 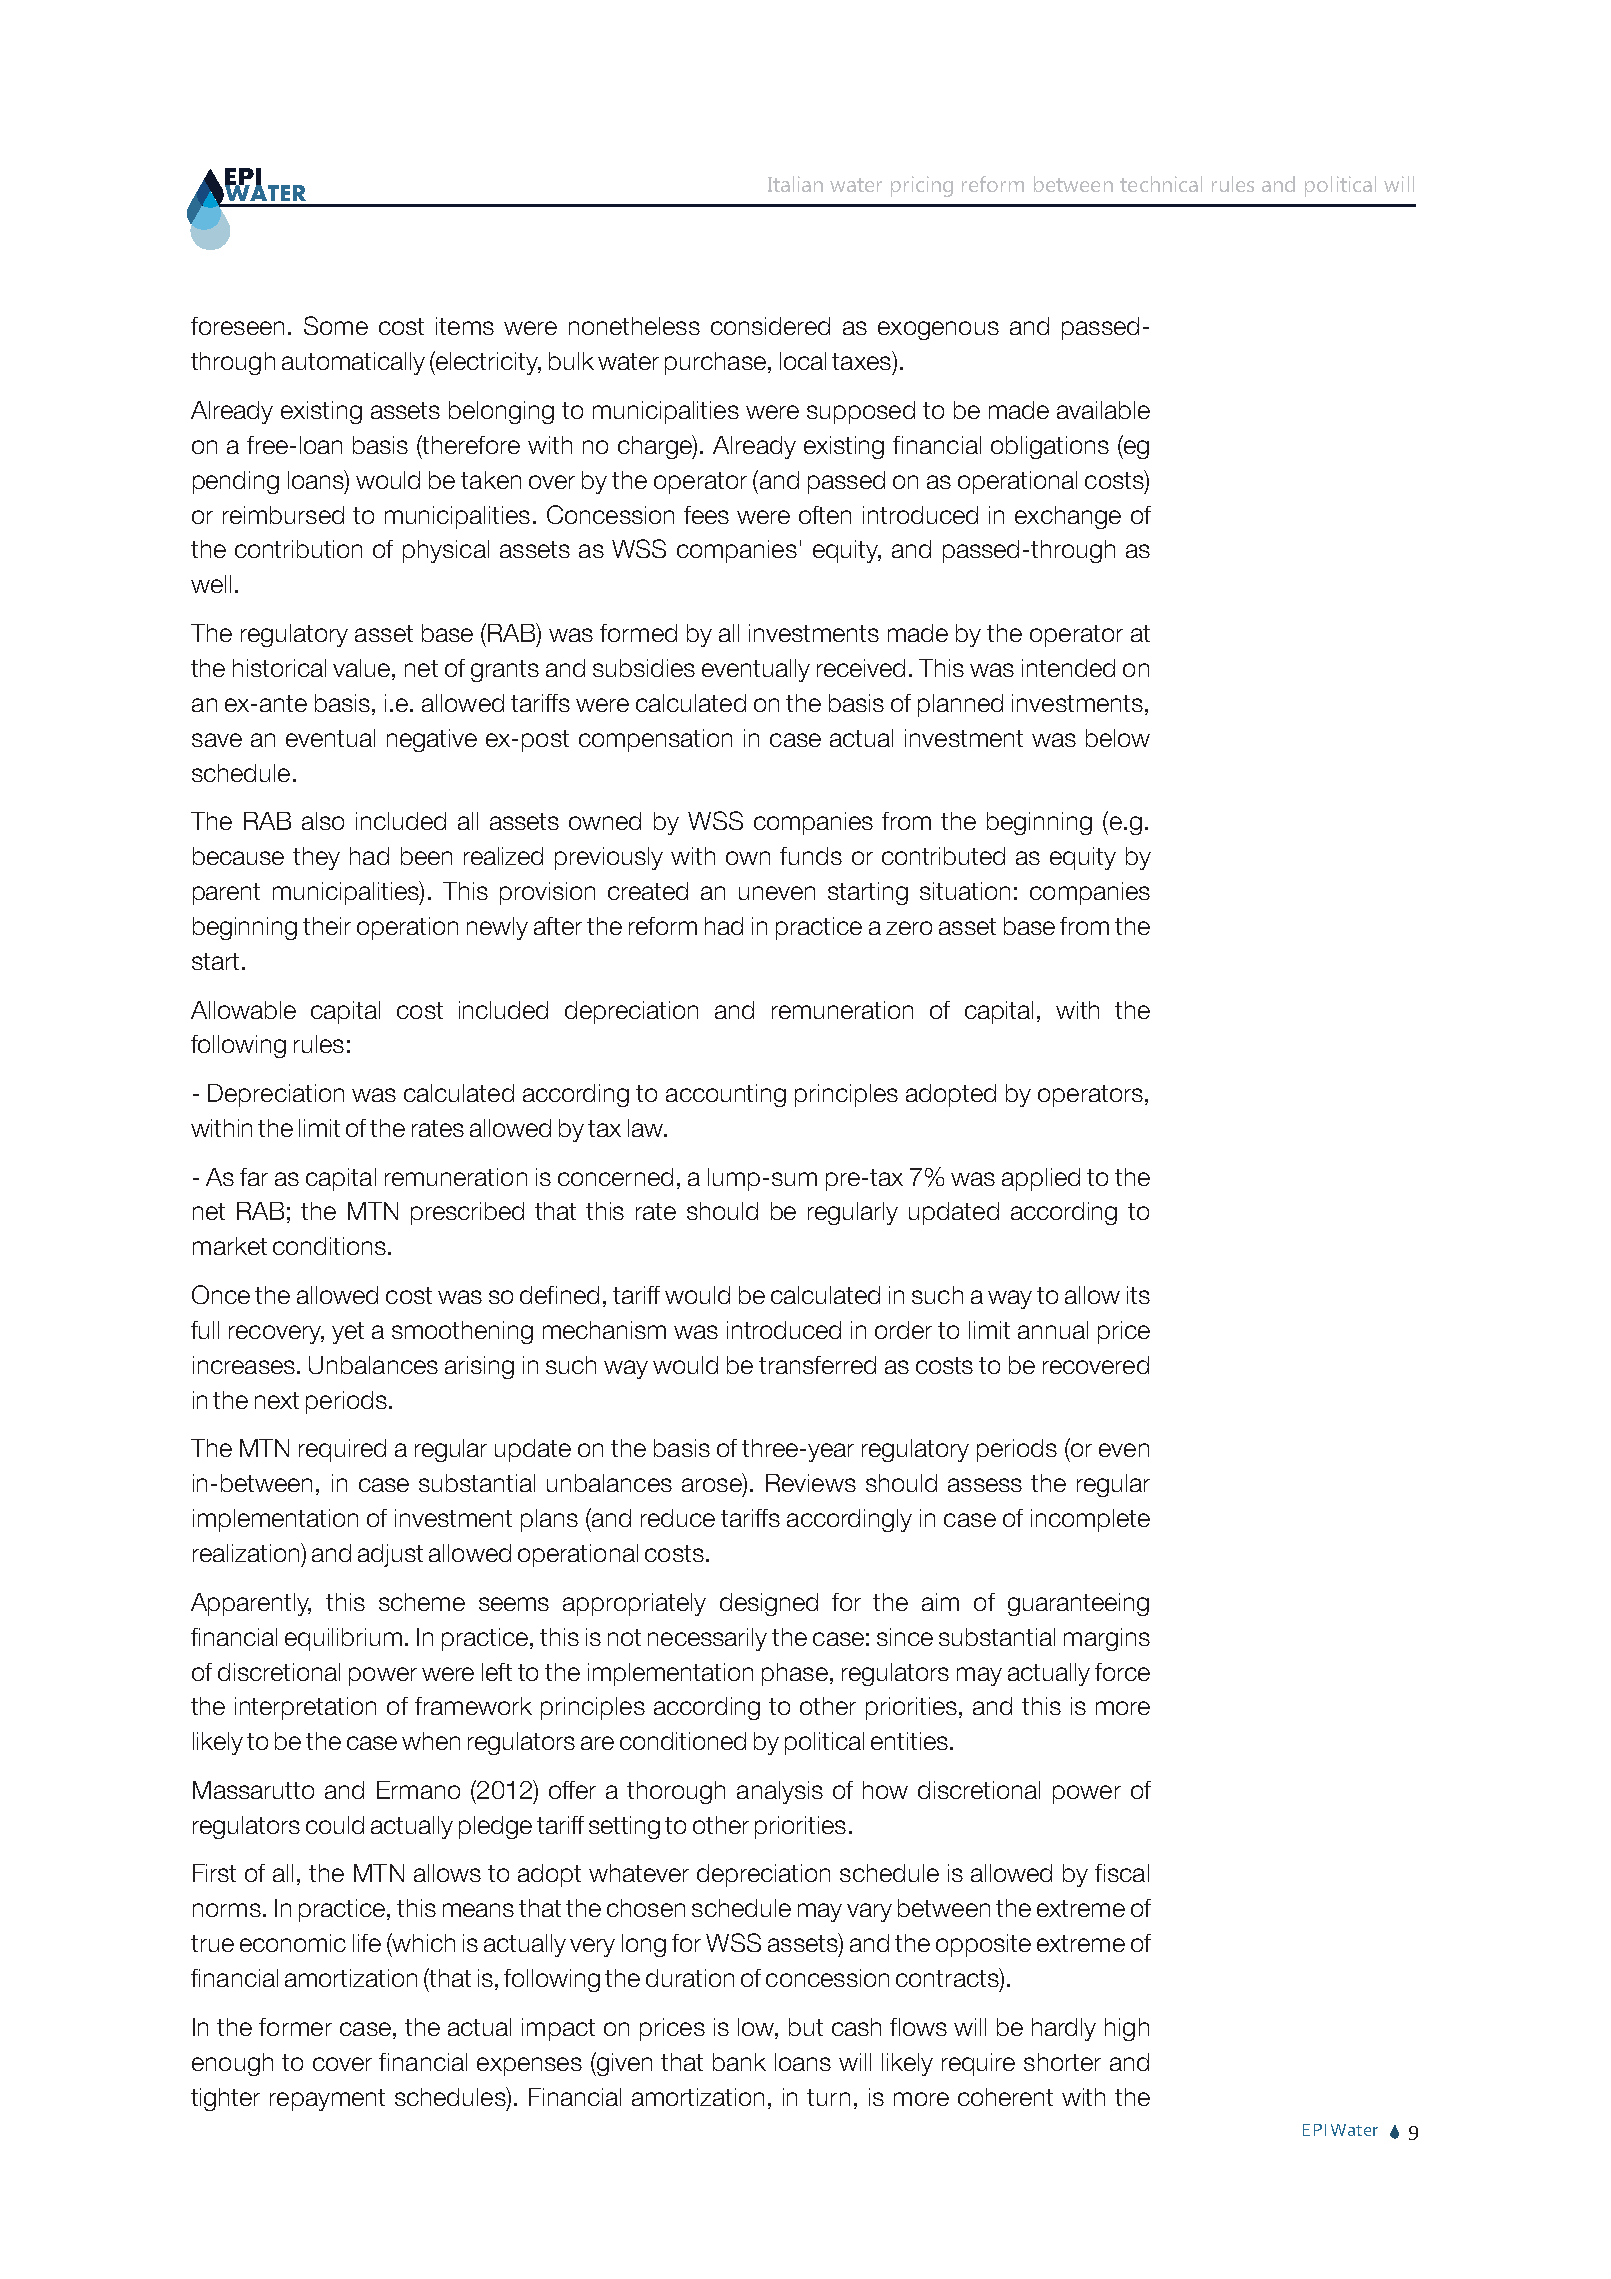 What do you see at coordinates (336, 325) in the page?
I see `Some` at bounding box center [336, 325].
